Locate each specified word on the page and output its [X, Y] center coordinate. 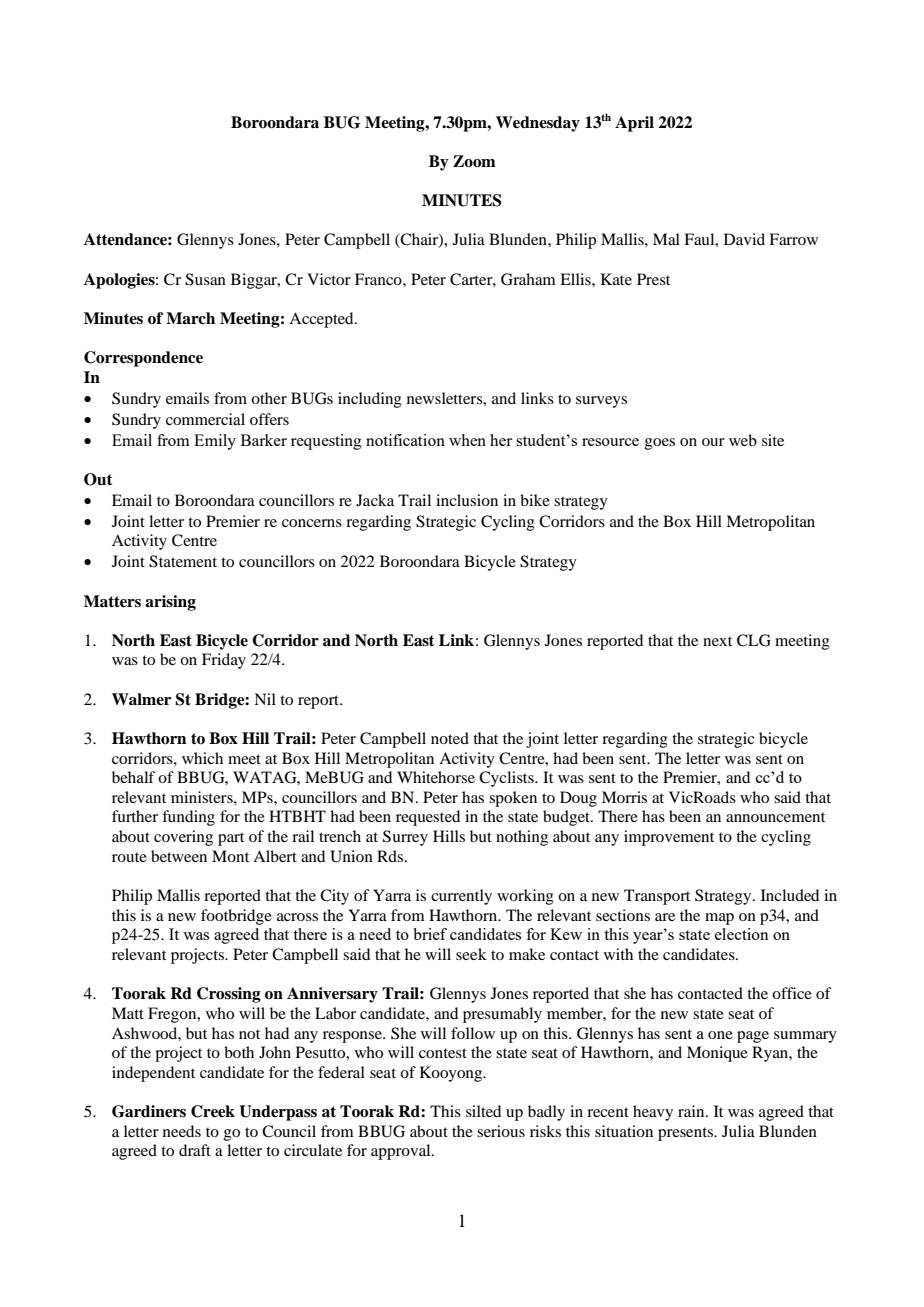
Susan [205, 279]
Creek [213, 1111]
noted [450, 738]
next [717, 641]
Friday [224, 661]
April [634, 124]
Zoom [474, 161]
